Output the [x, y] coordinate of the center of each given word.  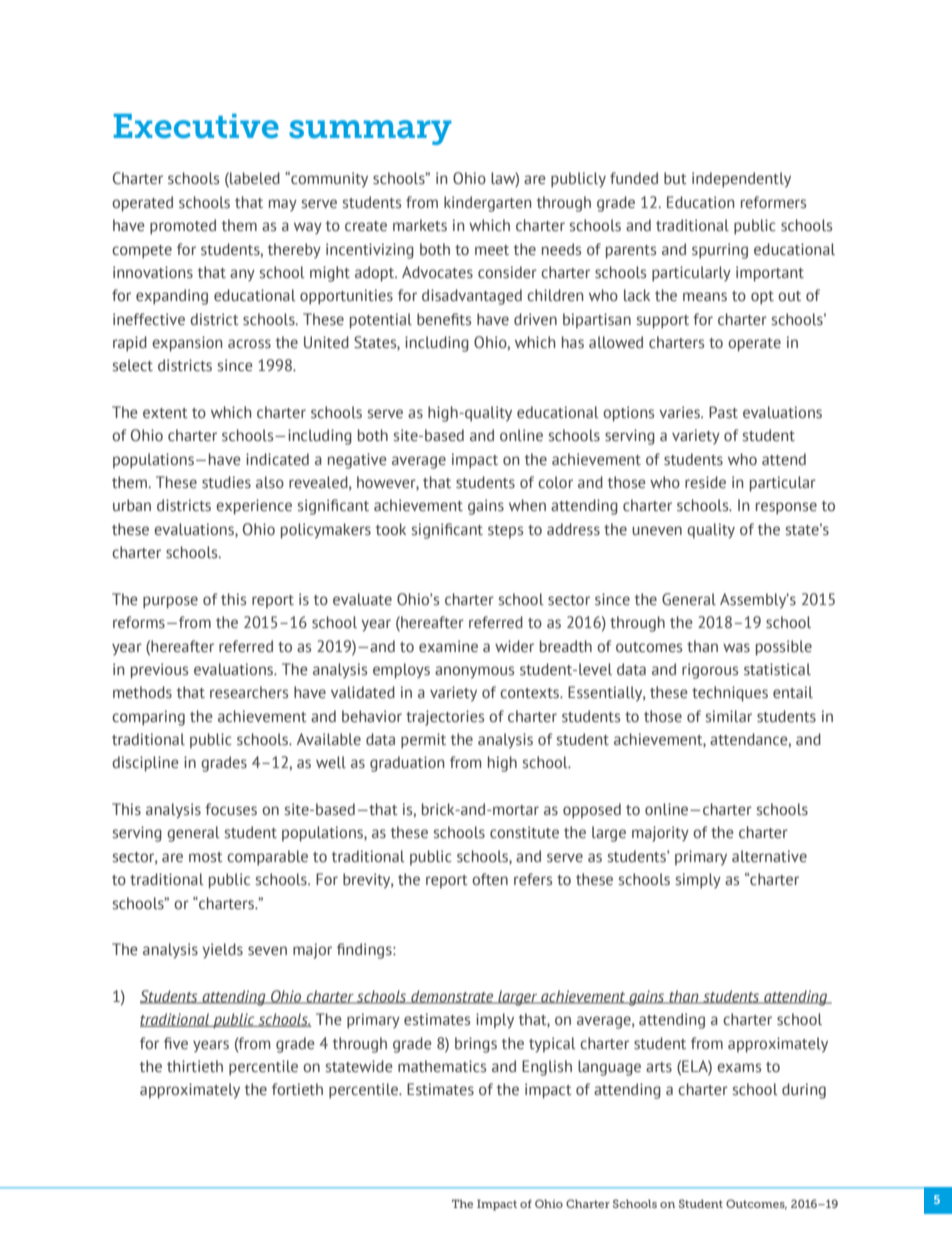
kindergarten [487, 204]
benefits [444, 319]
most [206, 857]
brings [476, 1045]
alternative [769, 856]
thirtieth [195, 1066]
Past [723, 412]
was [736, 648]
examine [448, 646]
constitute [524, 832]
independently [741, 180]
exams [739, 1068]
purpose [170, 602]
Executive [196, 126]
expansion [187, 344]
